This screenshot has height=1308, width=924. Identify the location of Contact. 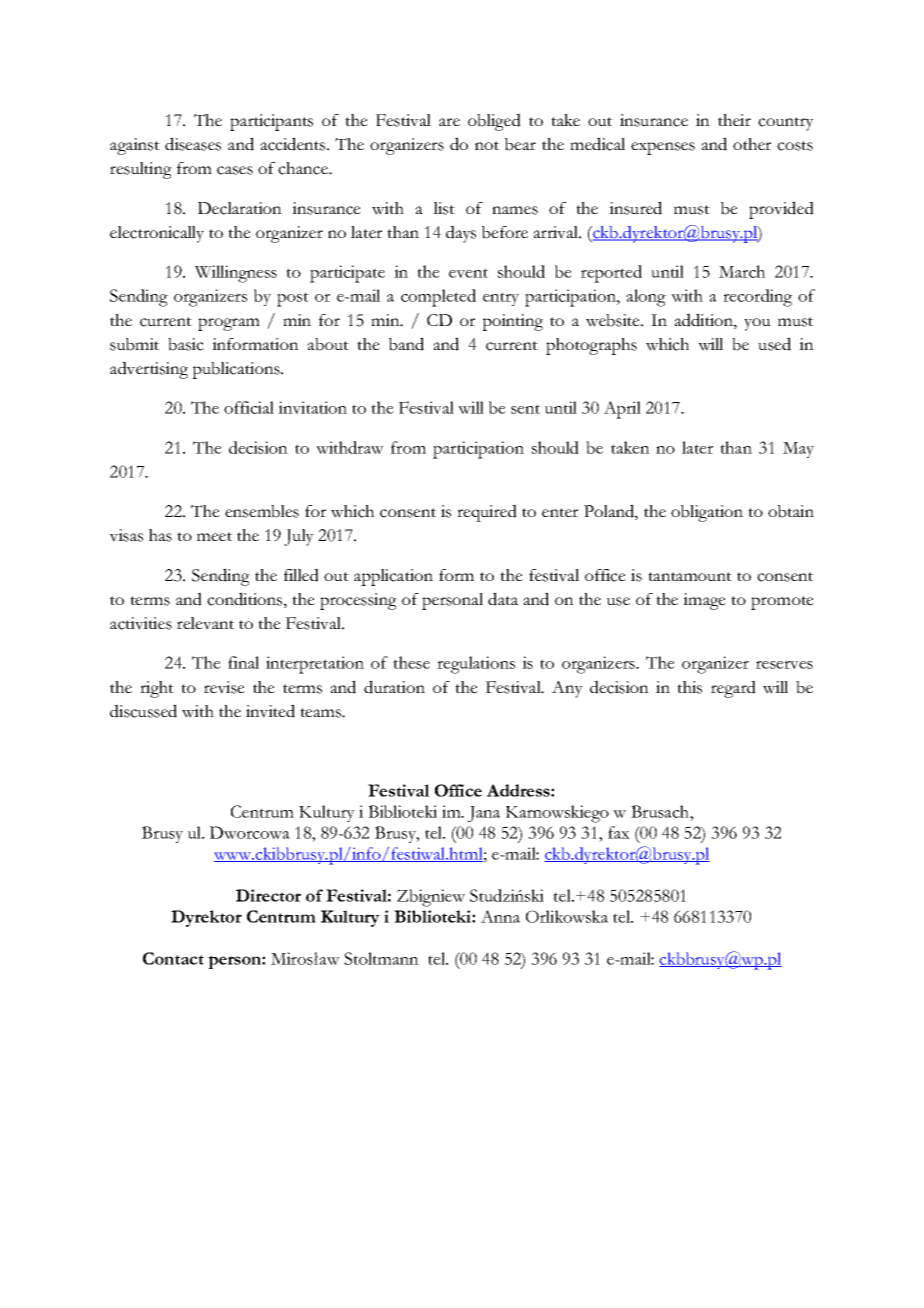
(173, 958).
